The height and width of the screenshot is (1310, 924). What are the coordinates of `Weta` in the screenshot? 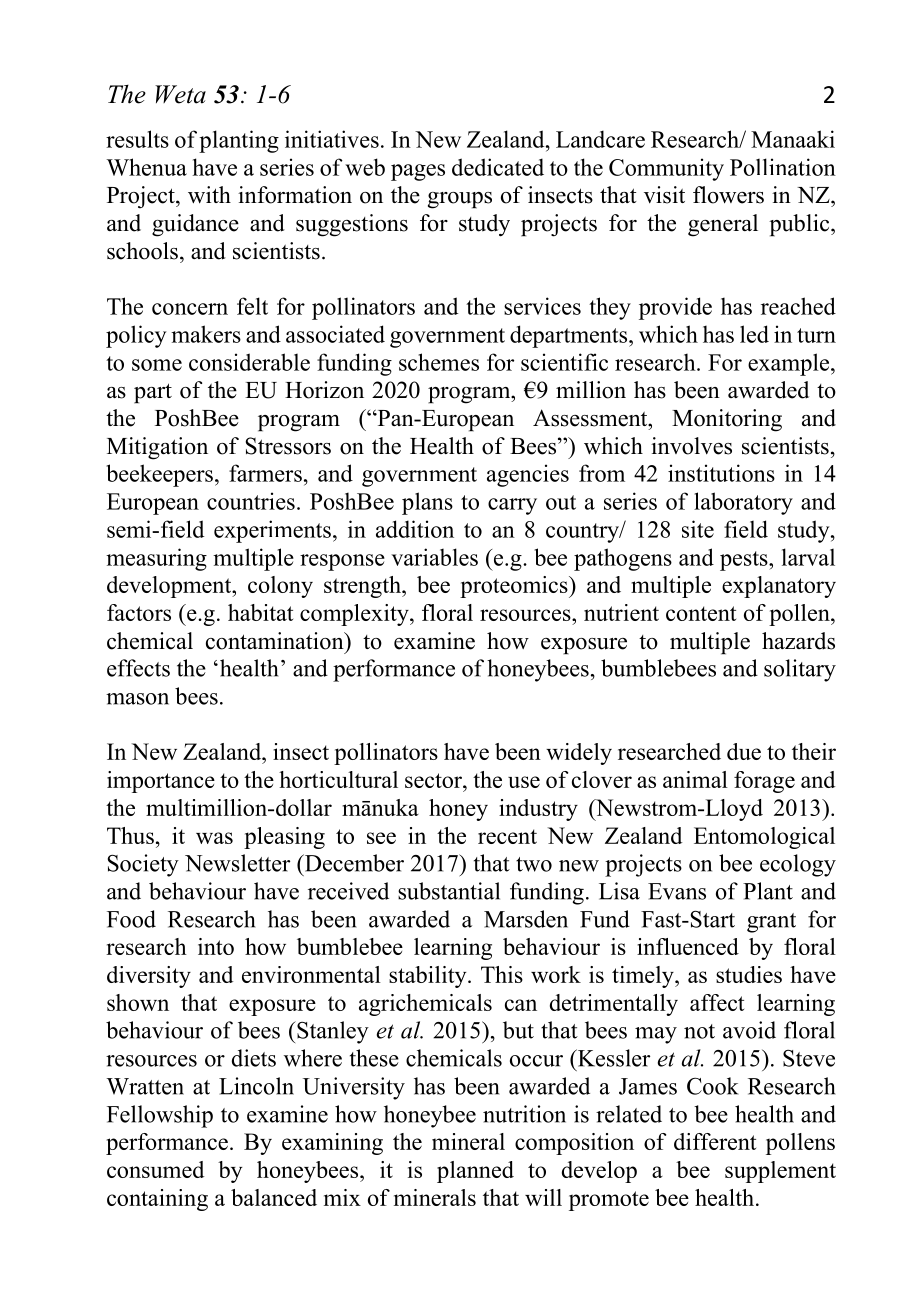 It's located at (180, 94).
